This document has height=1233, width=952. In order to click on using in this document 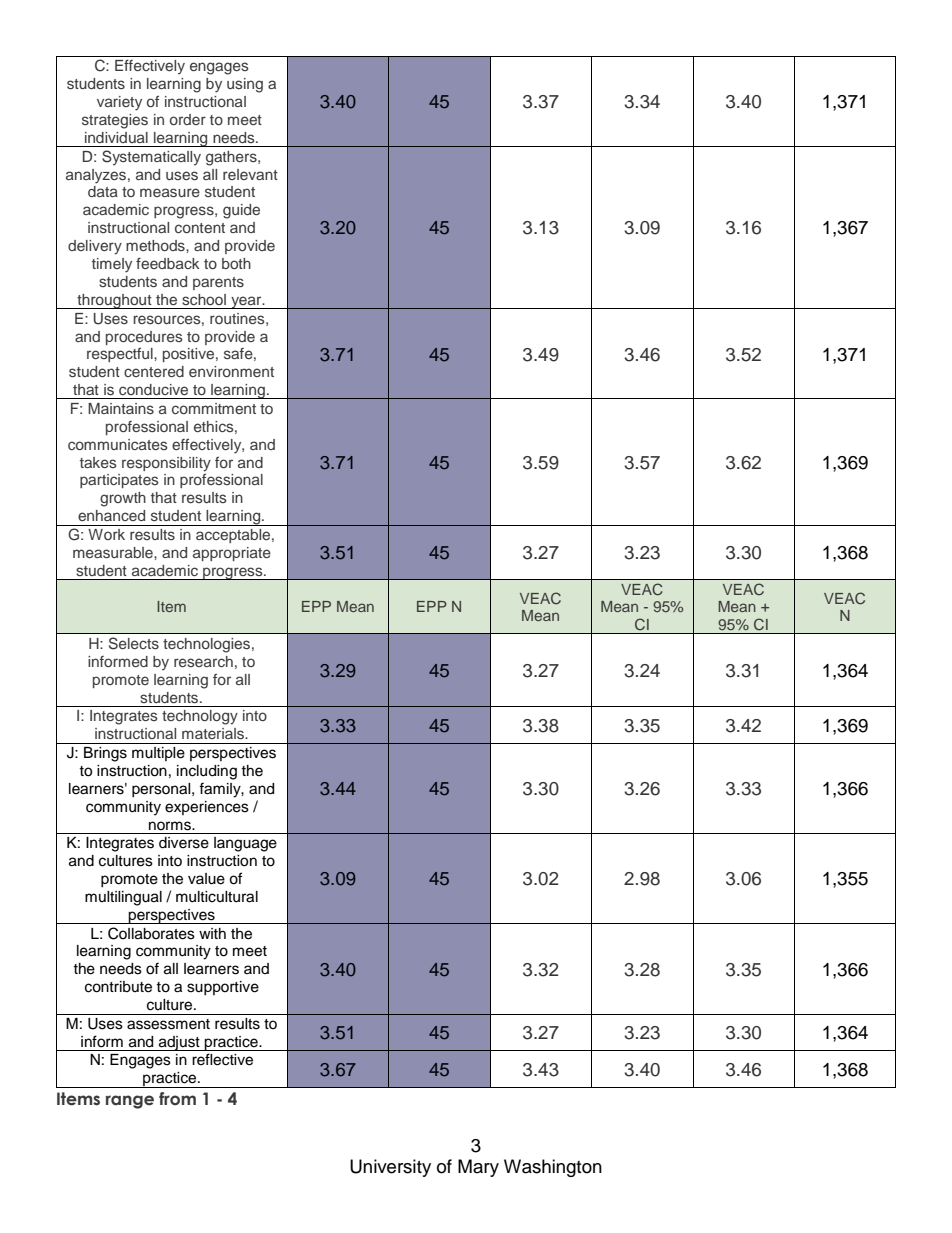, I will do `click(245, 85)`.
